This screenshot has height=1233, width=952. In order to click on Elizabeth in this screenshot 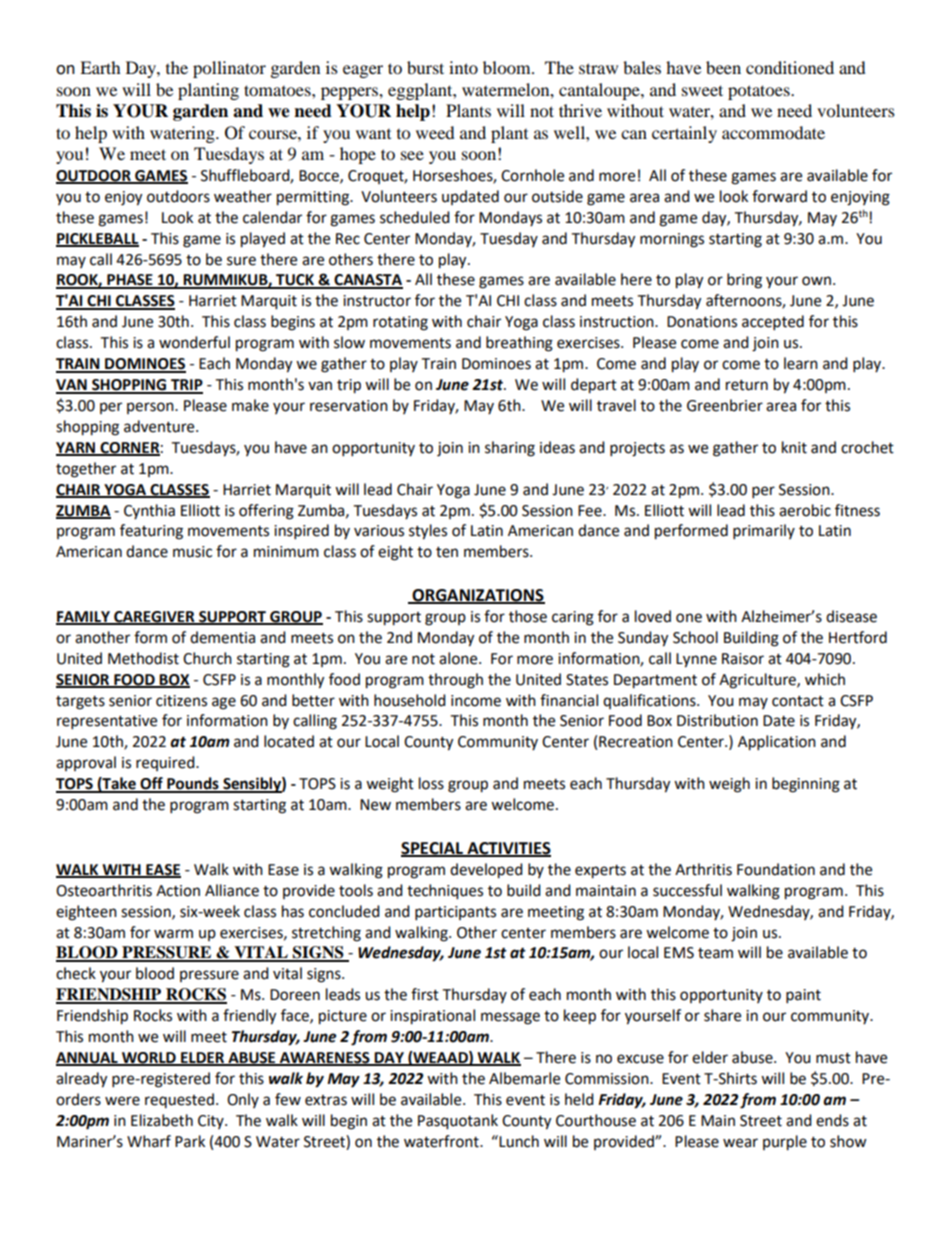, I will do `click(162, 1120)`.
